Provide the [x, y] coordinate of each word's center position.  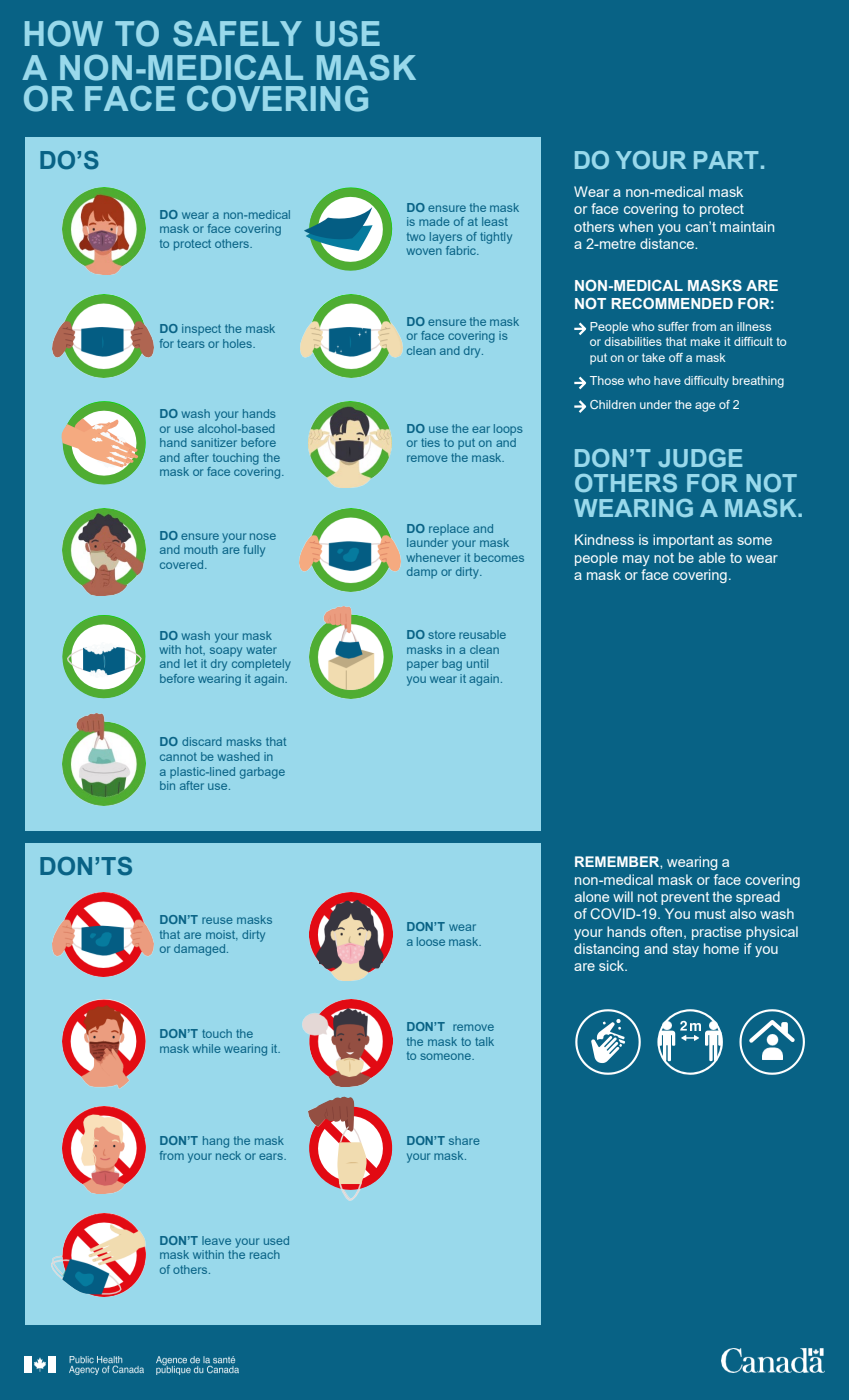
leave [216, 1240]
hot [195, 650]
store [441, 635]
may [636, 560]
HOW [64, 33]
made [434, 221]
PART [726, 160]
